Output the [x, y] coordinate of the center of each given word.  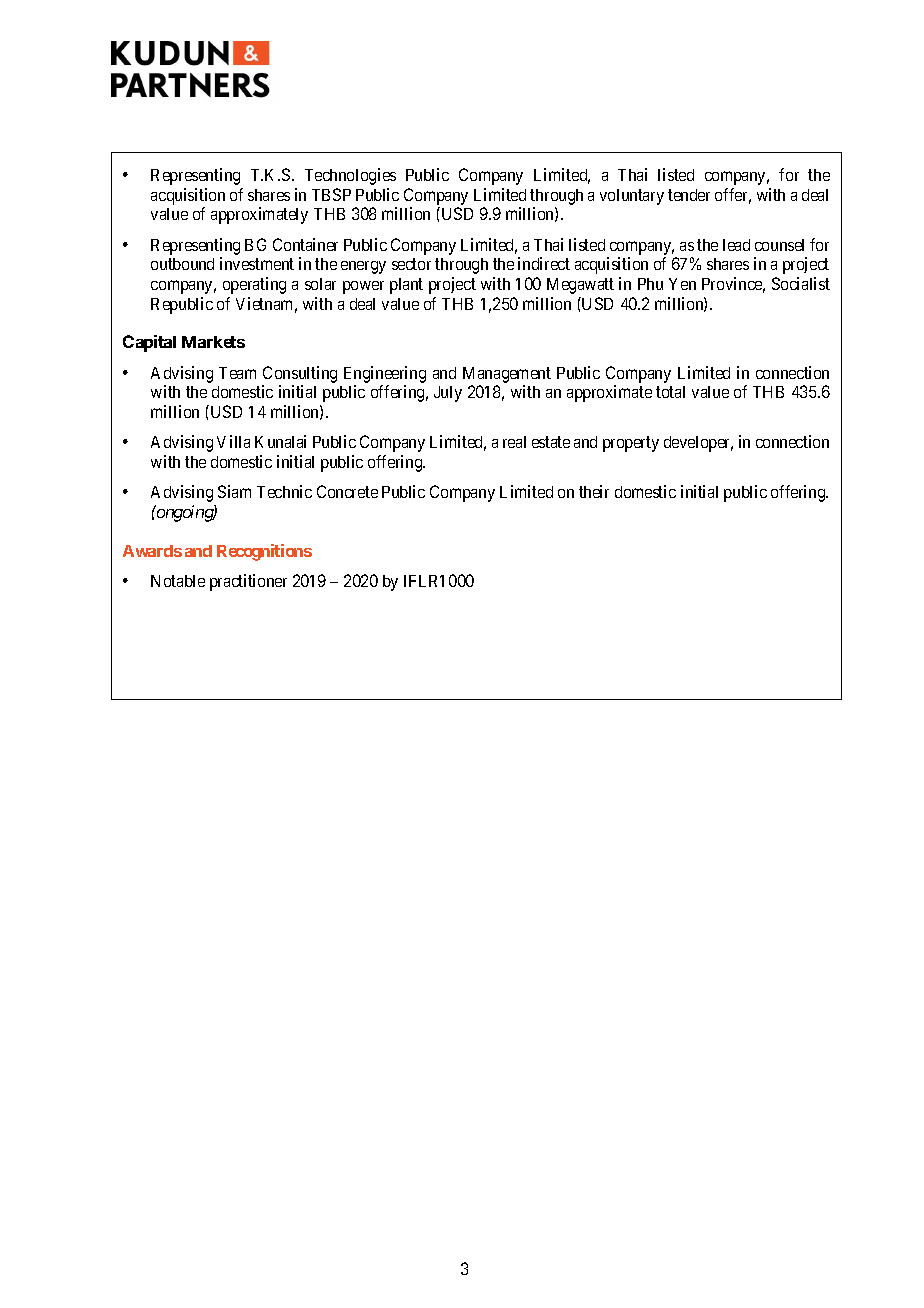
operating [254, 285]
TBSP [331, 194]
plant [406, 286]
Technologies [350, 176]
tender [689, 195]
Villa [233, 441]
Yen [682, 284]
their [594, 491]
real [514, 442]
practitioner [248, 582]
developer [698, 444]
